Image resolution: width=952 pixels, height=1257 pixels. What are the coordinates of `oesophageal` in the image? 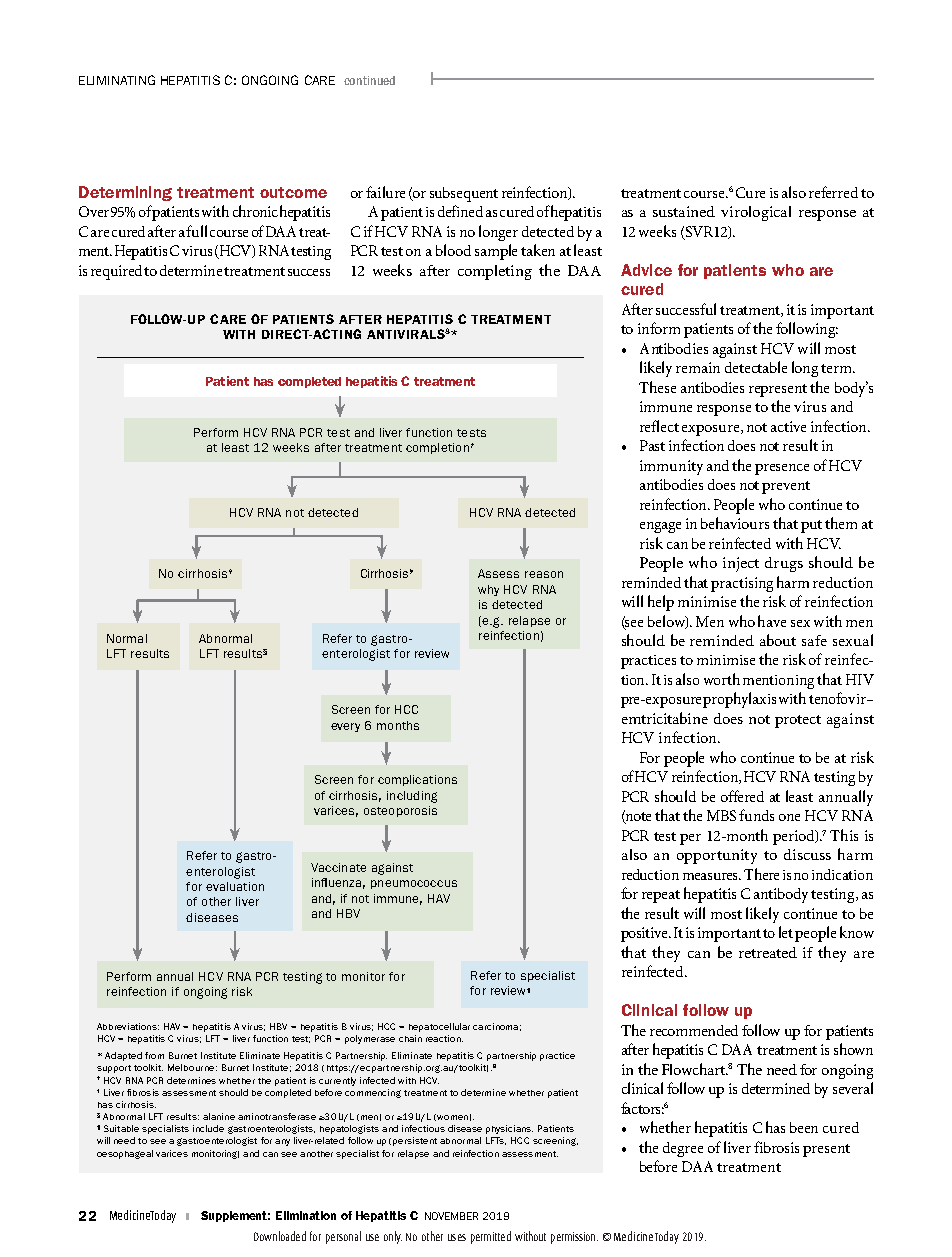 It's located at (125, 1154).
